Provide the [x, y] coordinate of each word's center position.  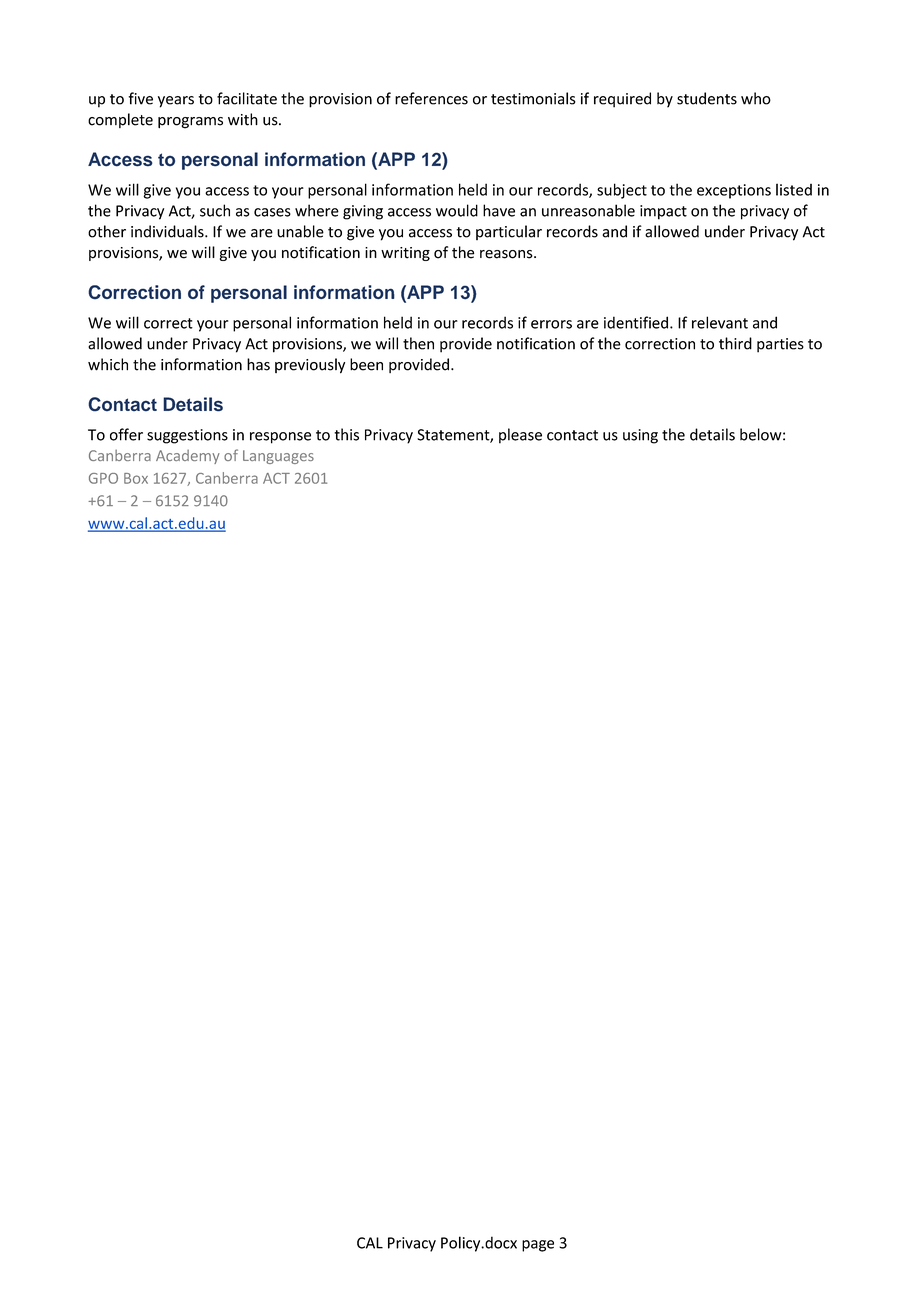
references [431, 98]
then [418, 343]
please [520, 436]
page [538, 1246]
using [640, 436]
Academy [188, 457]
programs [190, 123]
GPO [103, 478]
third [735, 343]
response [280, 438]
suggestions [187, 436]
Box [136, 478]
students [707, 98]
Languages [278, 457]
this [346, 434]
